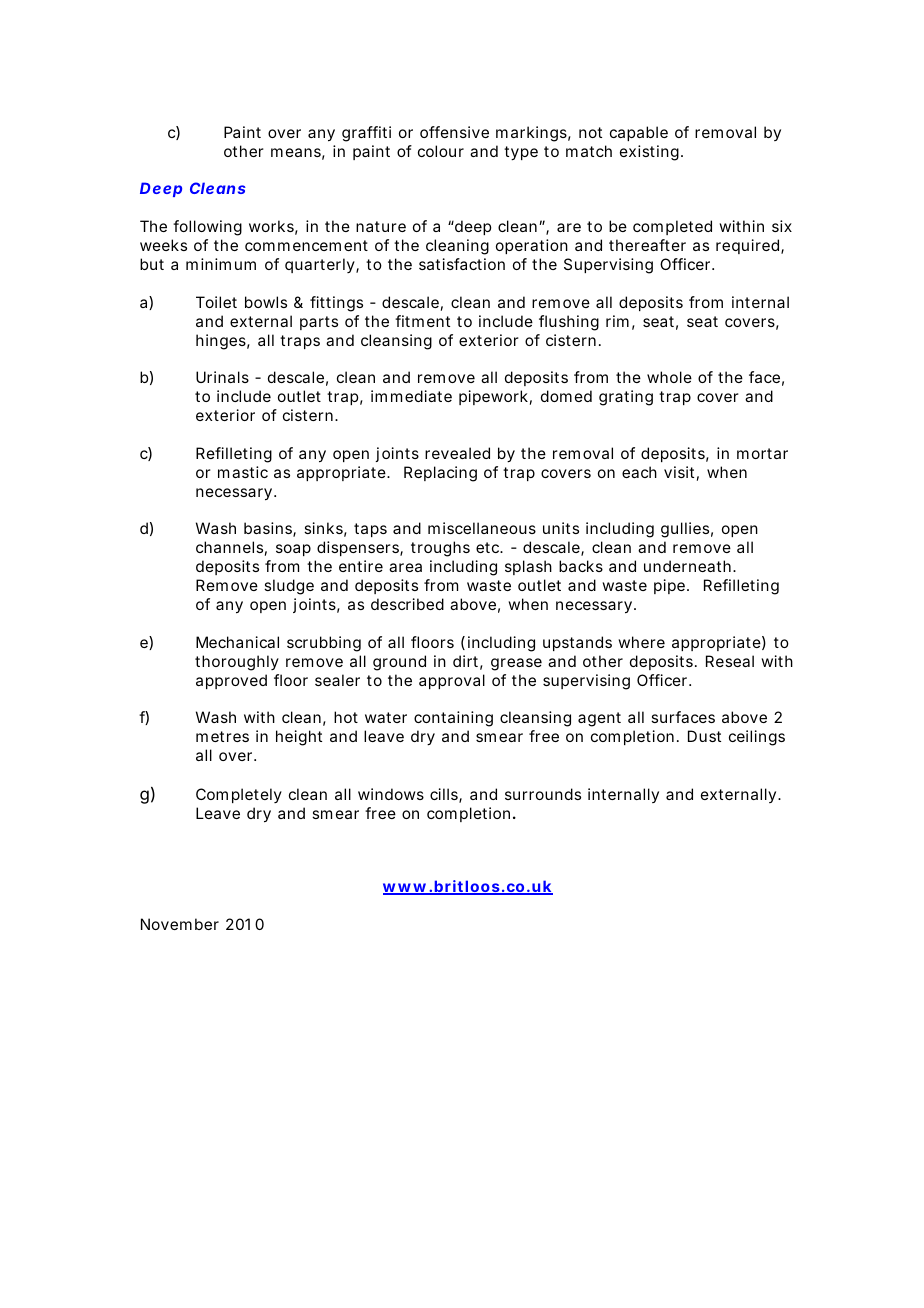  Describe the element at coordinates (391, 794) in the screenshot. I see `windows` at that location.
